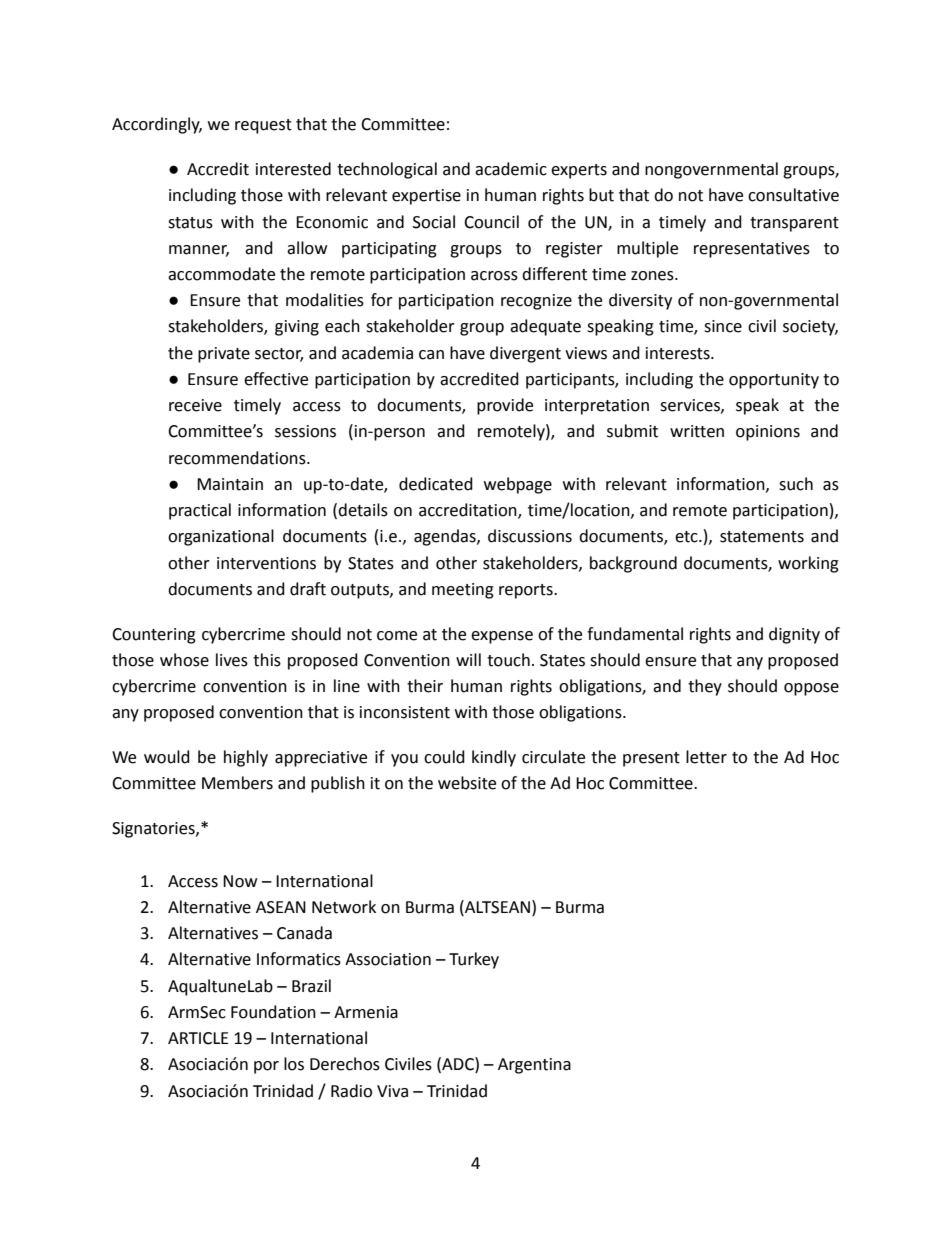 The width and height of the screenshot is (952, 1233). I want to click on ARTICLE, so click(198, 1038).
